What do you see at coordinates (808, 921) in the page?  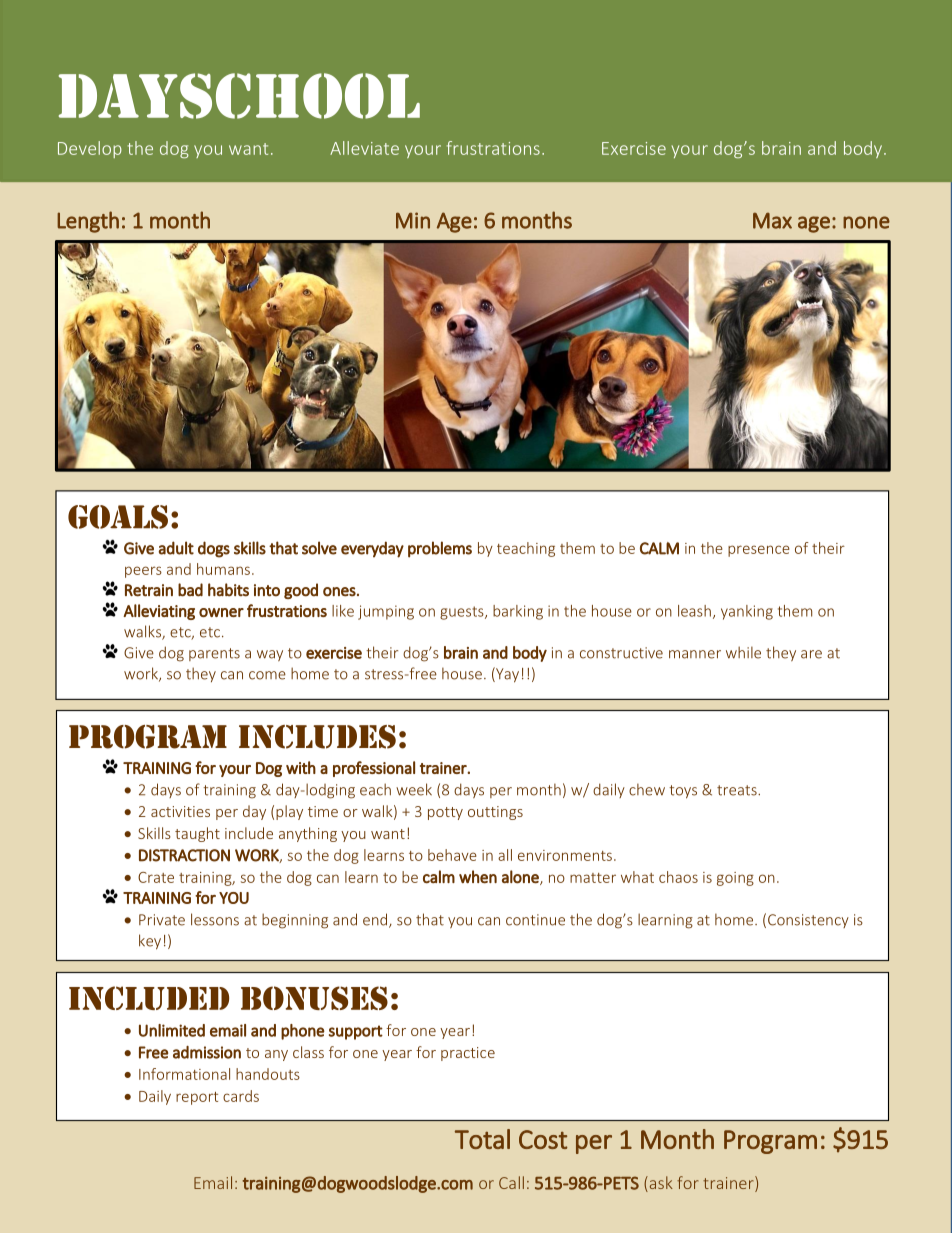 I see `Consistency` at bounding box center [808, 921].
